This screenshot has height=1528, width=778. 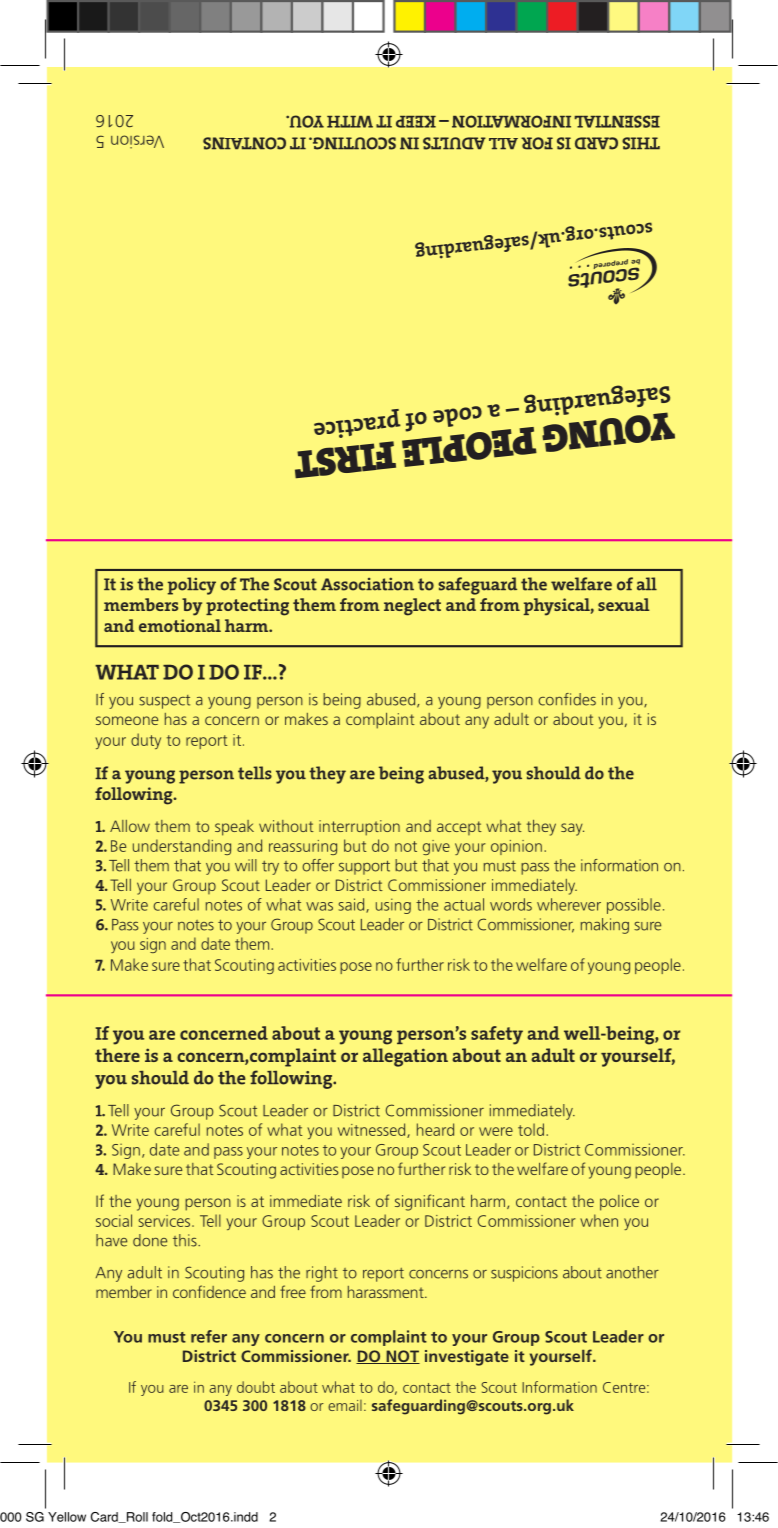 I want to click on witnessed, so click(x=373, y=1130).
